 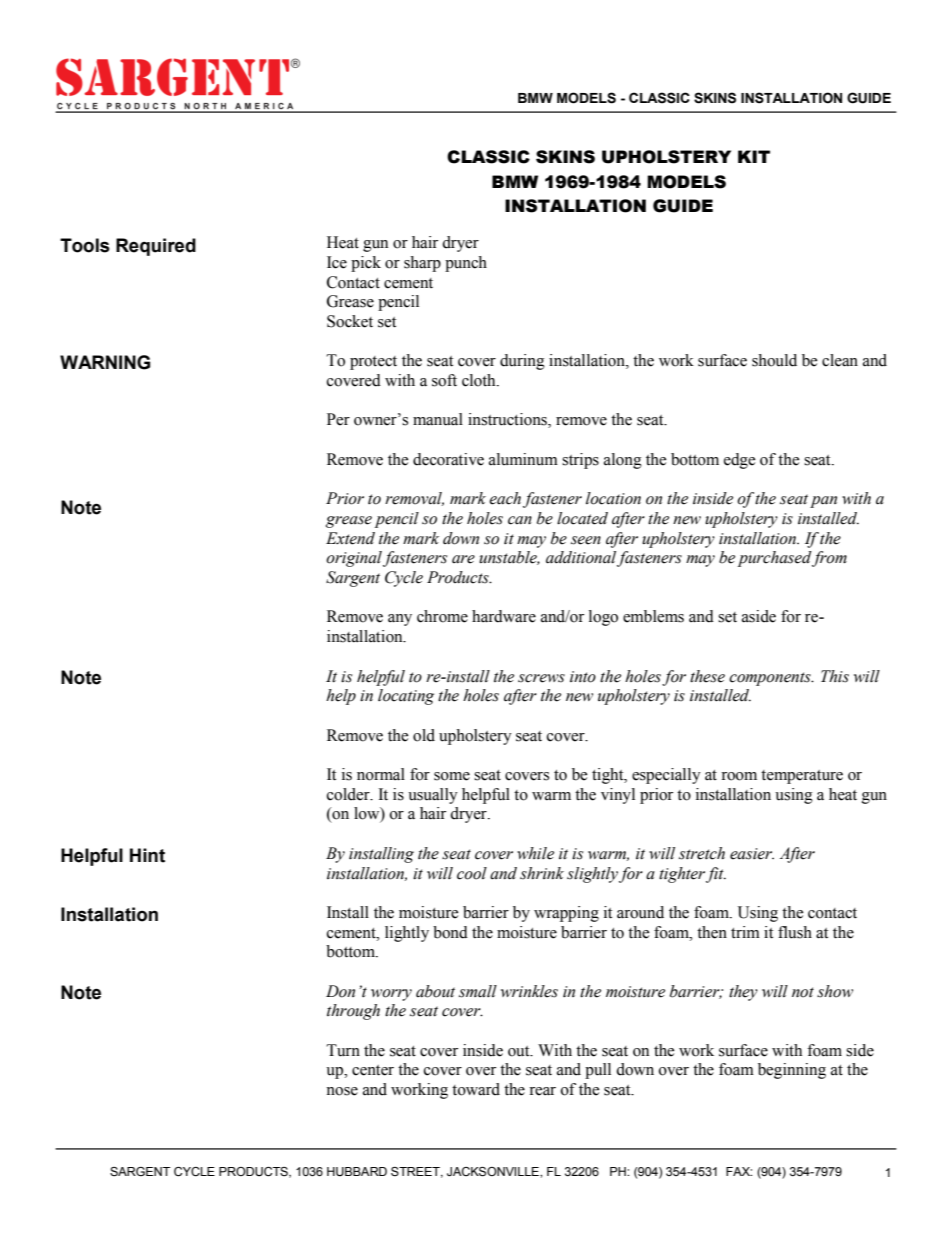 I want to click on Hint, so click(x=147, y=855).
